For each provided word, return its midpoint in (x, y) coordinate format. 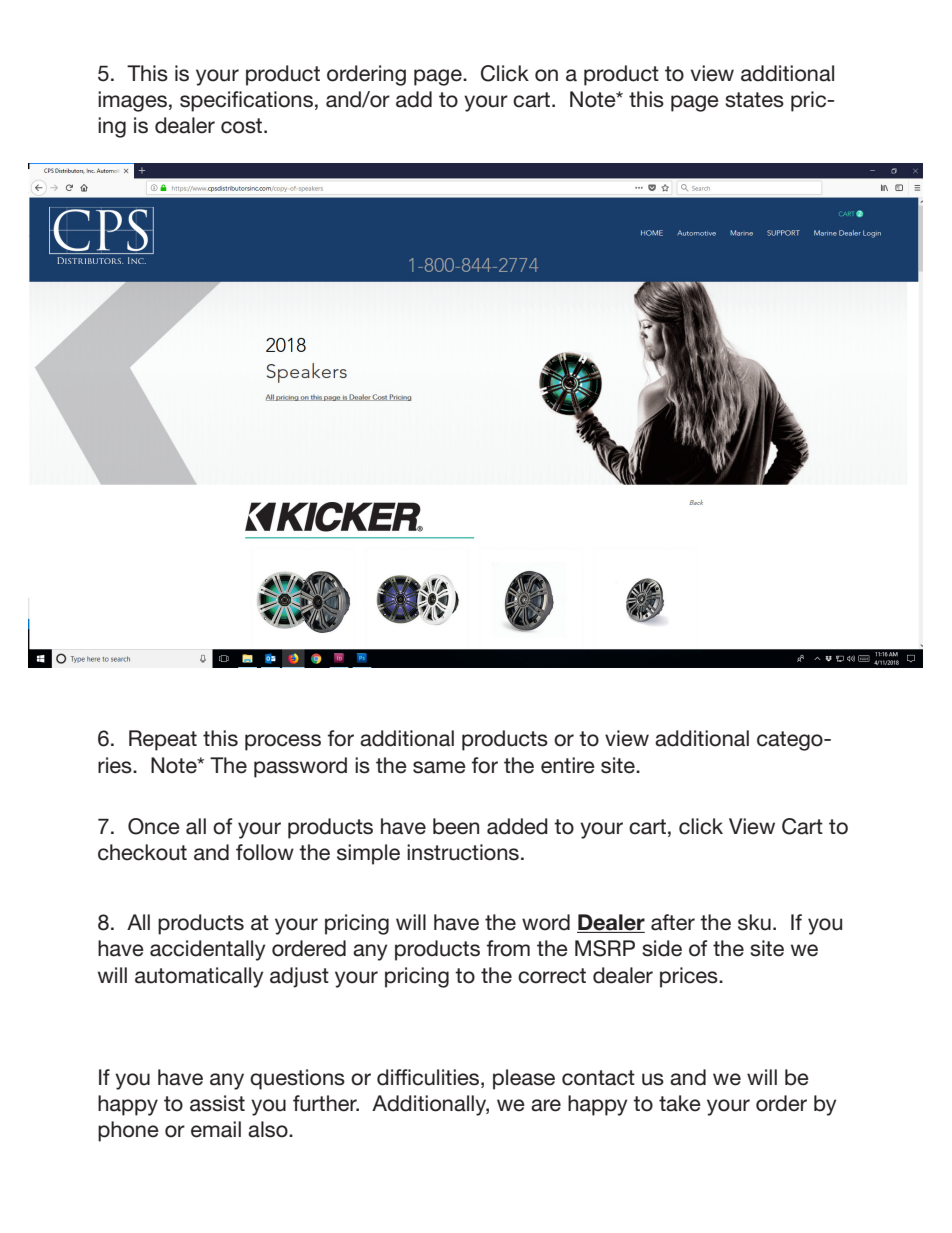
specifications (246, 101)
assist (217, 1103)
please (524, 1079)
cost (243, 126)
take (680, 1103)
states (754, 100)
